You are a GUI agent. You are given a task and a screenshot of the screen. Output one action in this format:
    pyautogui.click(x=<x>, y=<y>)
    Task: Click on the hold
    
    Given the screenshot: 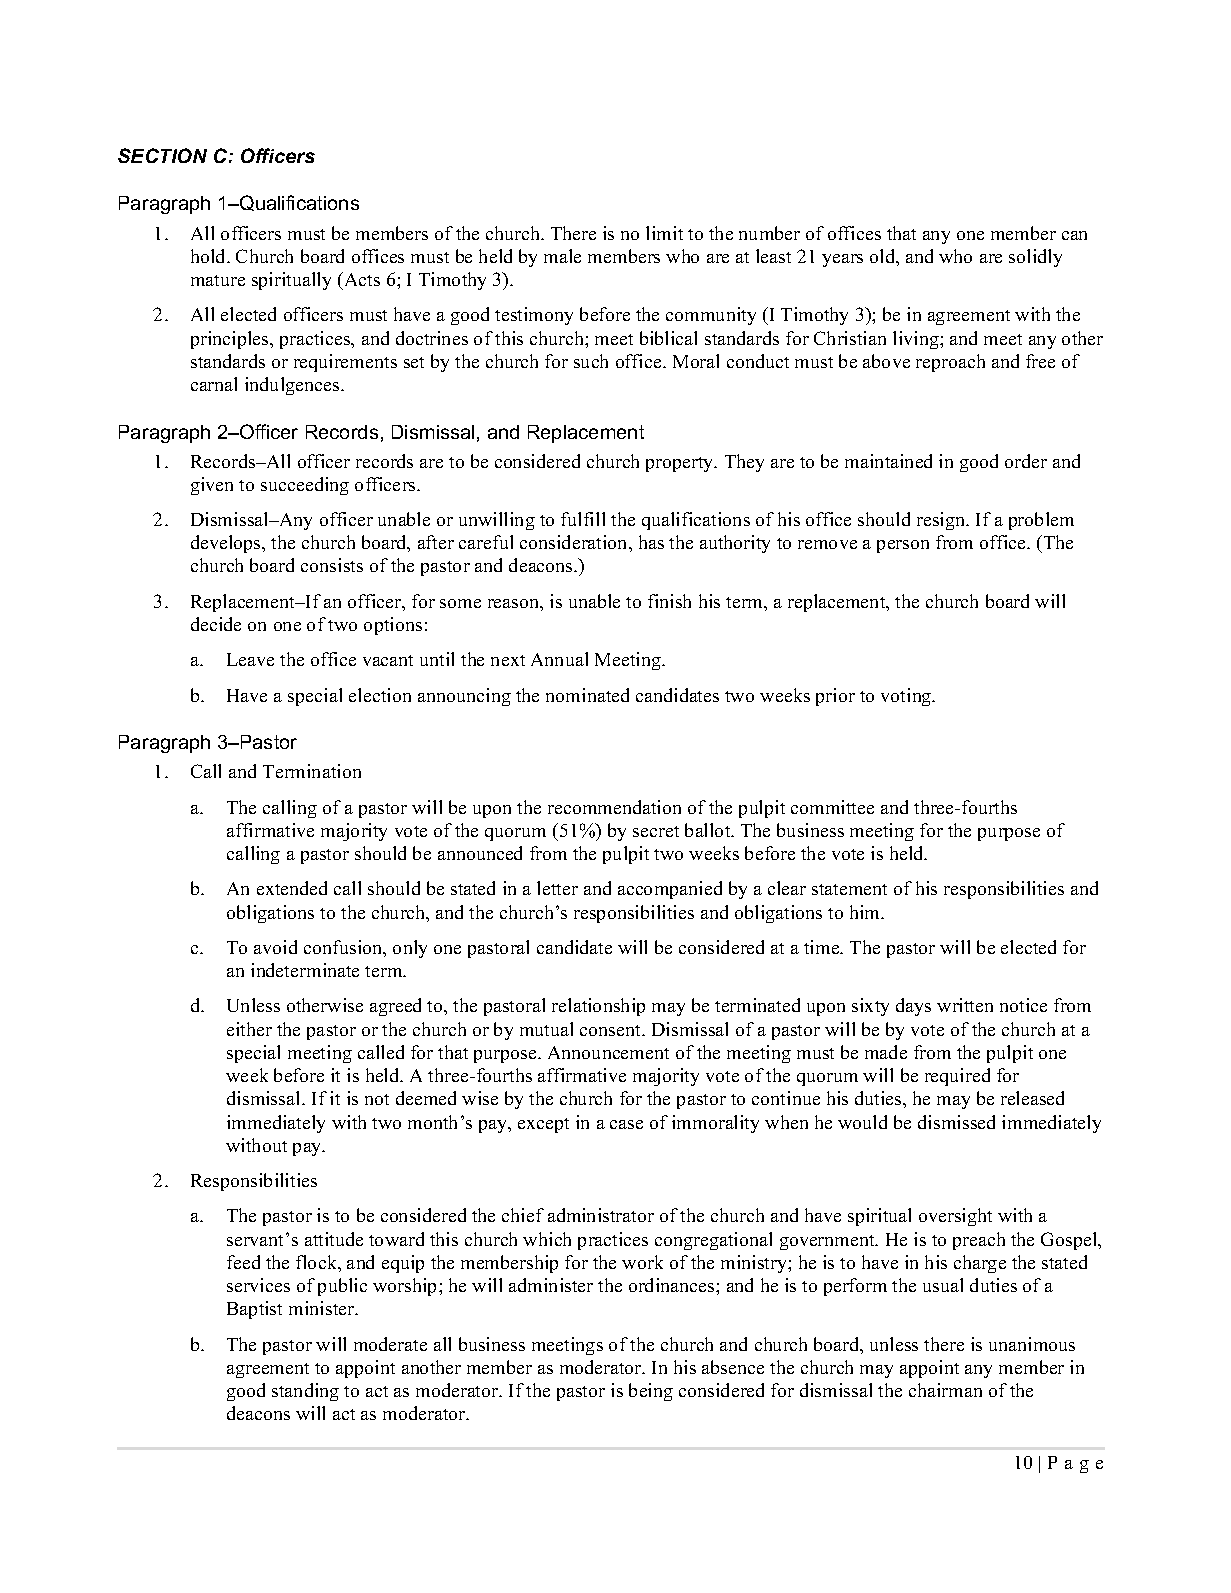 What is the action you would take?
    pyautogui.click(x=209, y=256)
